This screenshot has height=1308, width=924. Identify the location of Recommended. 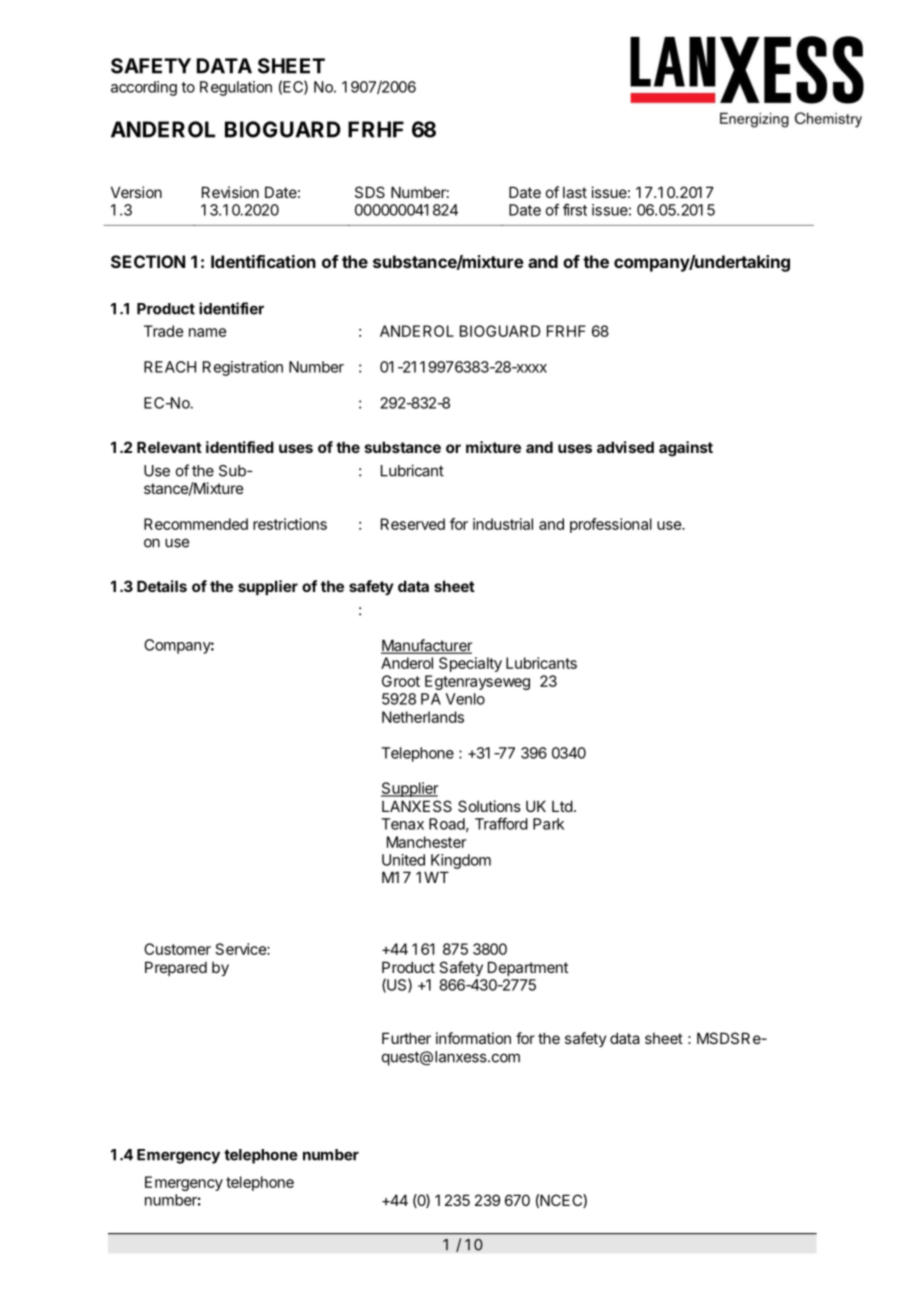
(196, 524).
